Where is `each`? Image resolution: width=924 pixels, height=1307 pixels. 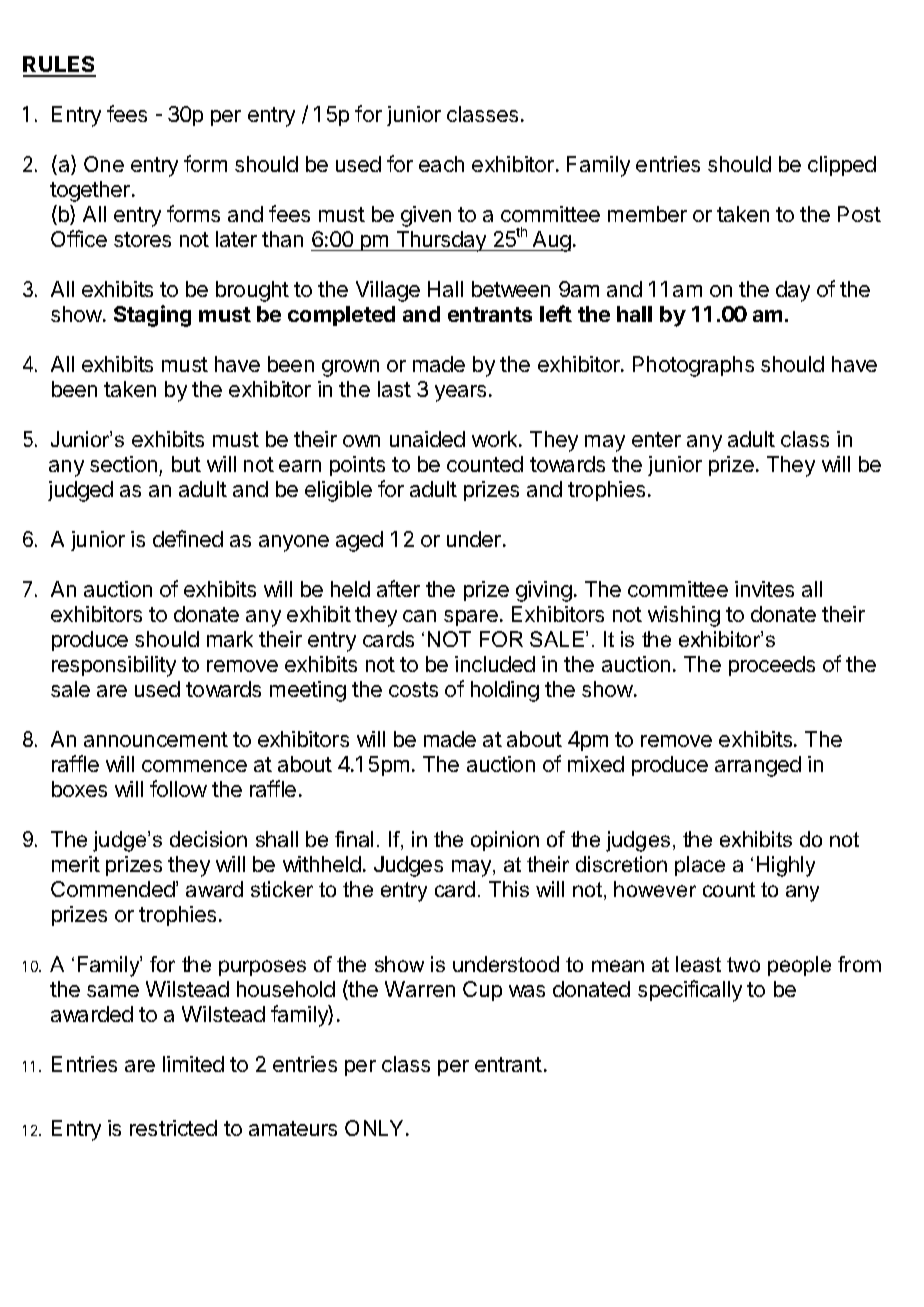 each is located at coordinates (441, 164).
